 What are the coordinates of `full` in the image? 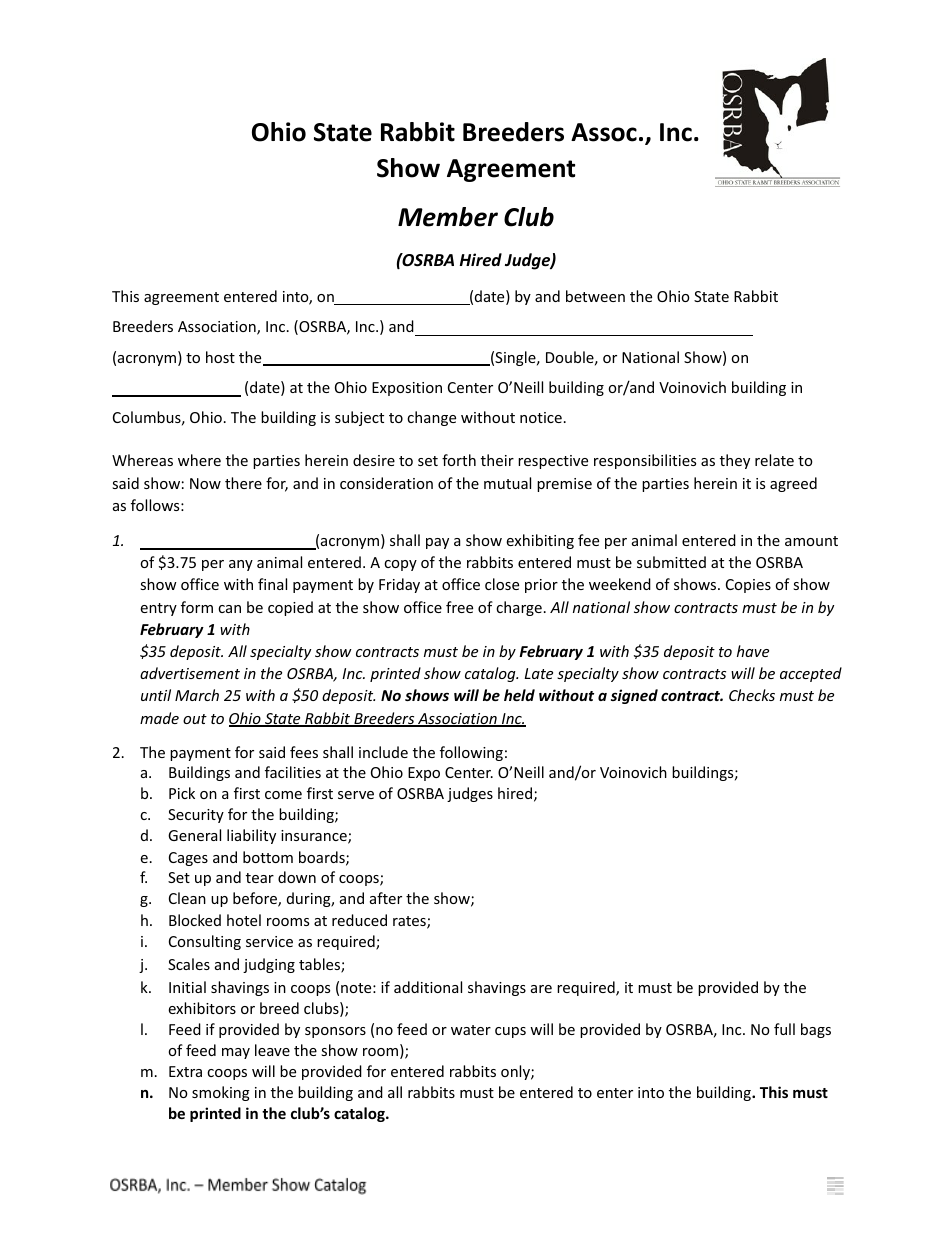 It's located at (784, 1029).
